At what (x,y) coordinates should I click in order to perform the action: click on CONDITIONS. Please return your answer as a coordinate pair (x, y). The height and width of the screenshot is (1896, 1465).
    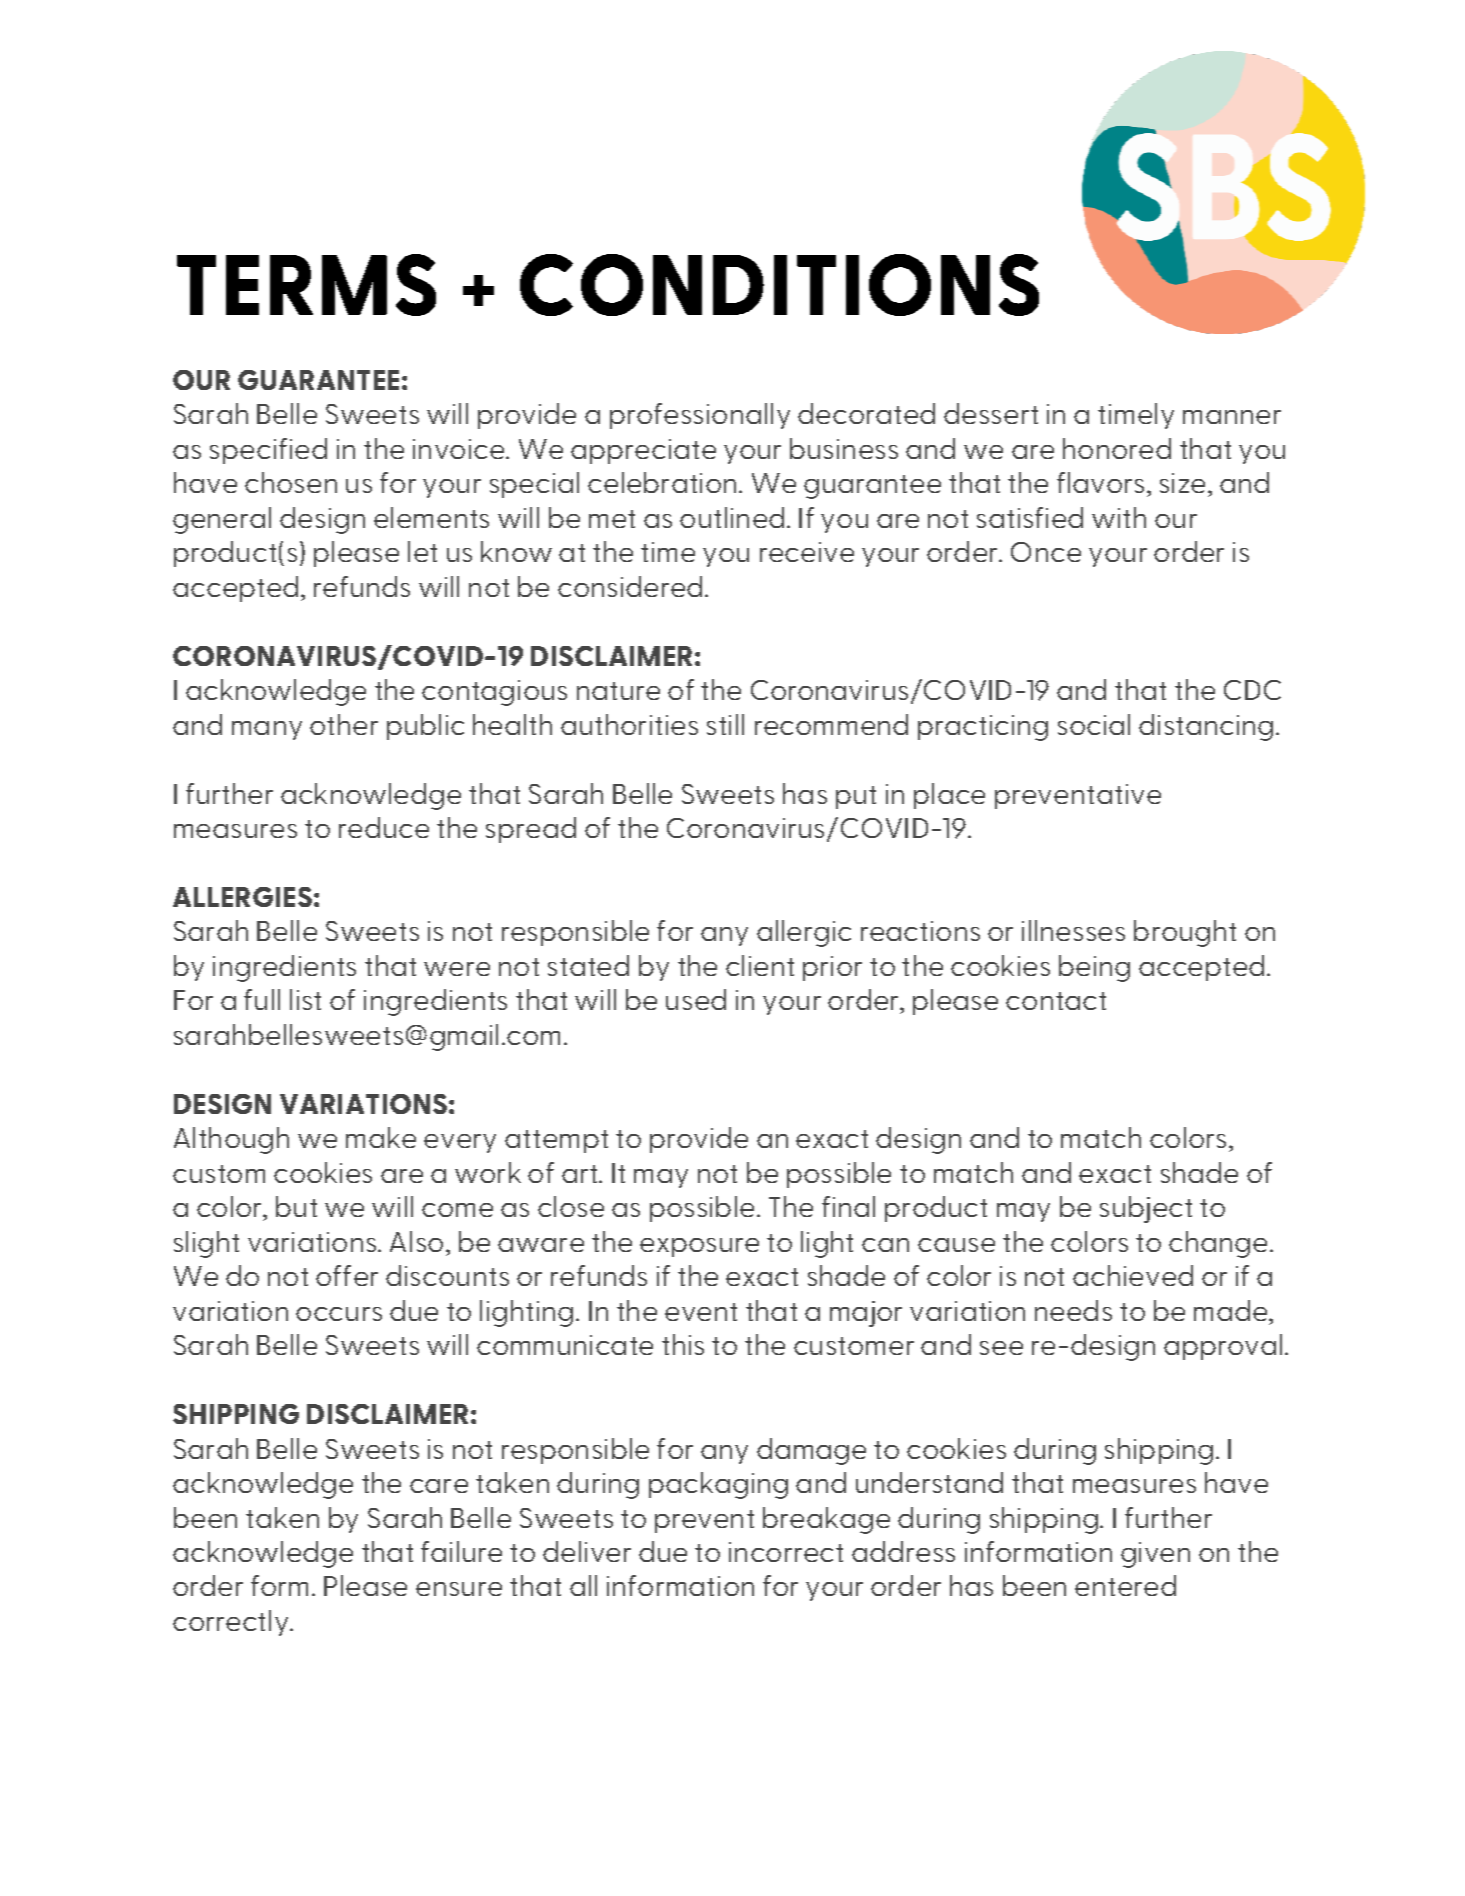
    Looking at the image, I should click on (779, 285).
